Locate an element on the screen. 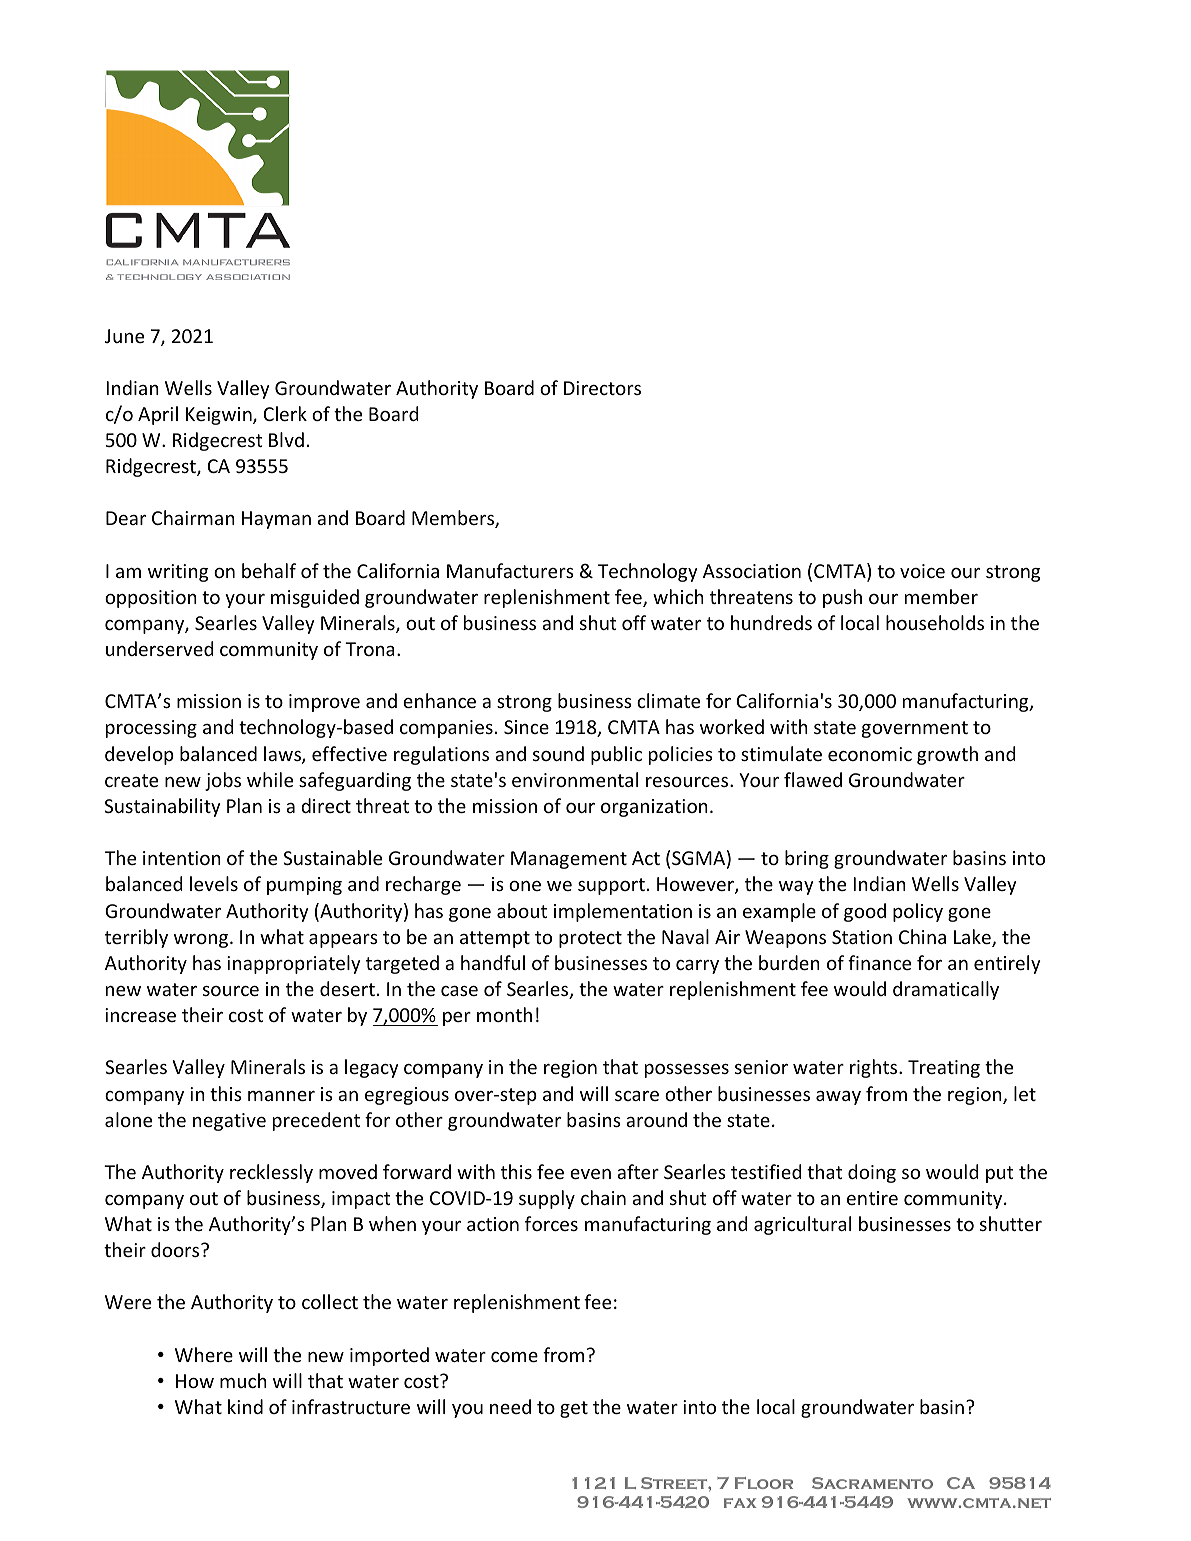 The image size is (1191, 1541). wrong is located at coordinates (202, 941).
